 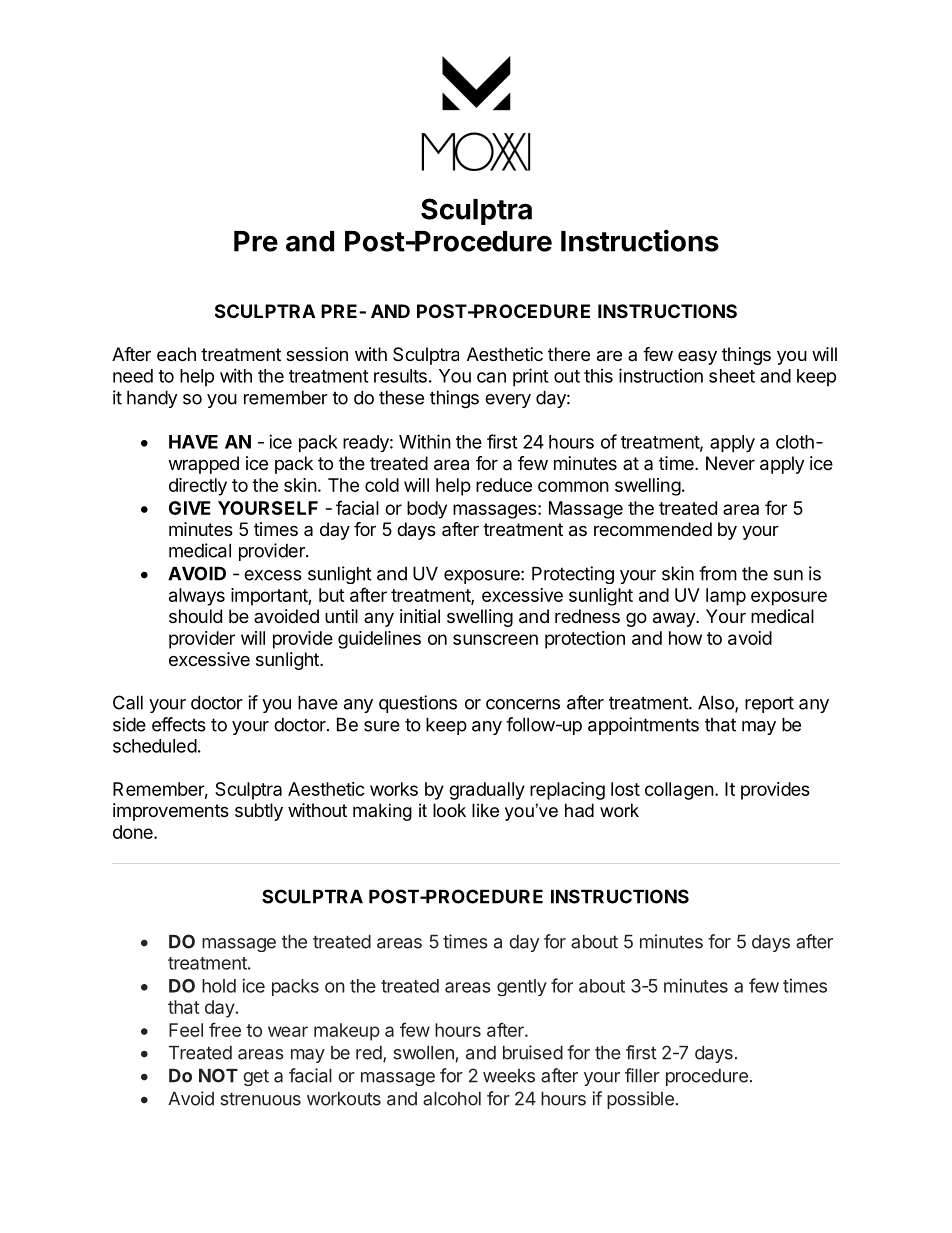 What do you see at coordinates (642, 1075) in the image?
I see `filler` at bounding box center [642, 1075].
